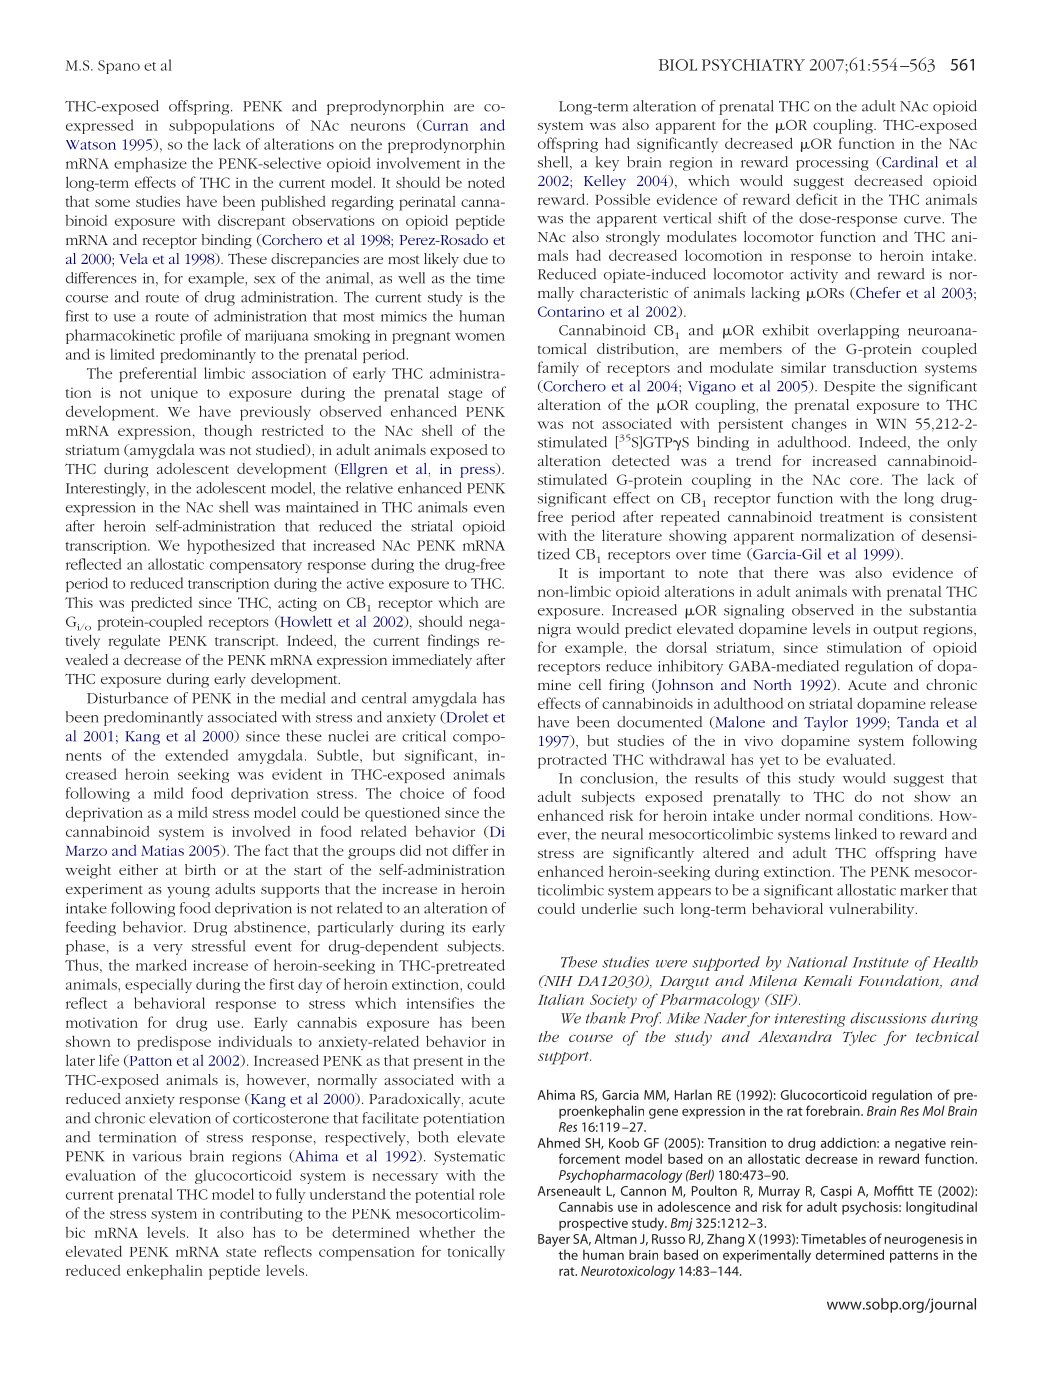  Describe the element at coordinates (119, 67) in the screenshot. I see `Spano` at that location.
